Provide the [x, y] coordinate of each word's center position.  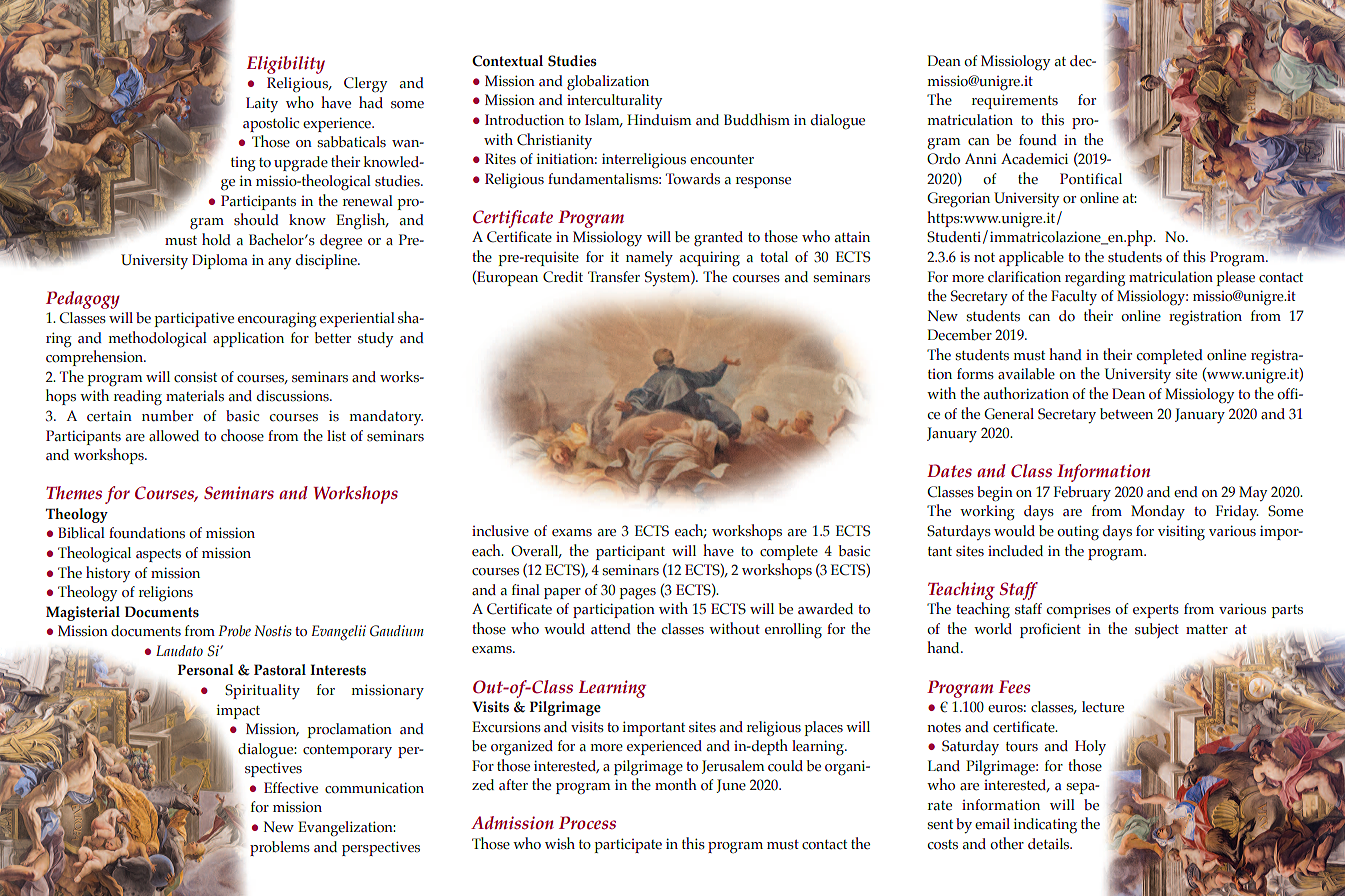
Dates [949, 471]
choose [242, 435]
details [1050, 843]
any [279, 263]
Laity [262, 104]
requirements [1015, 101]
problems [280, 848]
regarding [1095, 278]
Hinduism [659, 120]
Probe [234, 630]
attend [611, 628]
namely [649, 258]
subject [1157, 630]
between [1126, 414]
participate [628, 845]
